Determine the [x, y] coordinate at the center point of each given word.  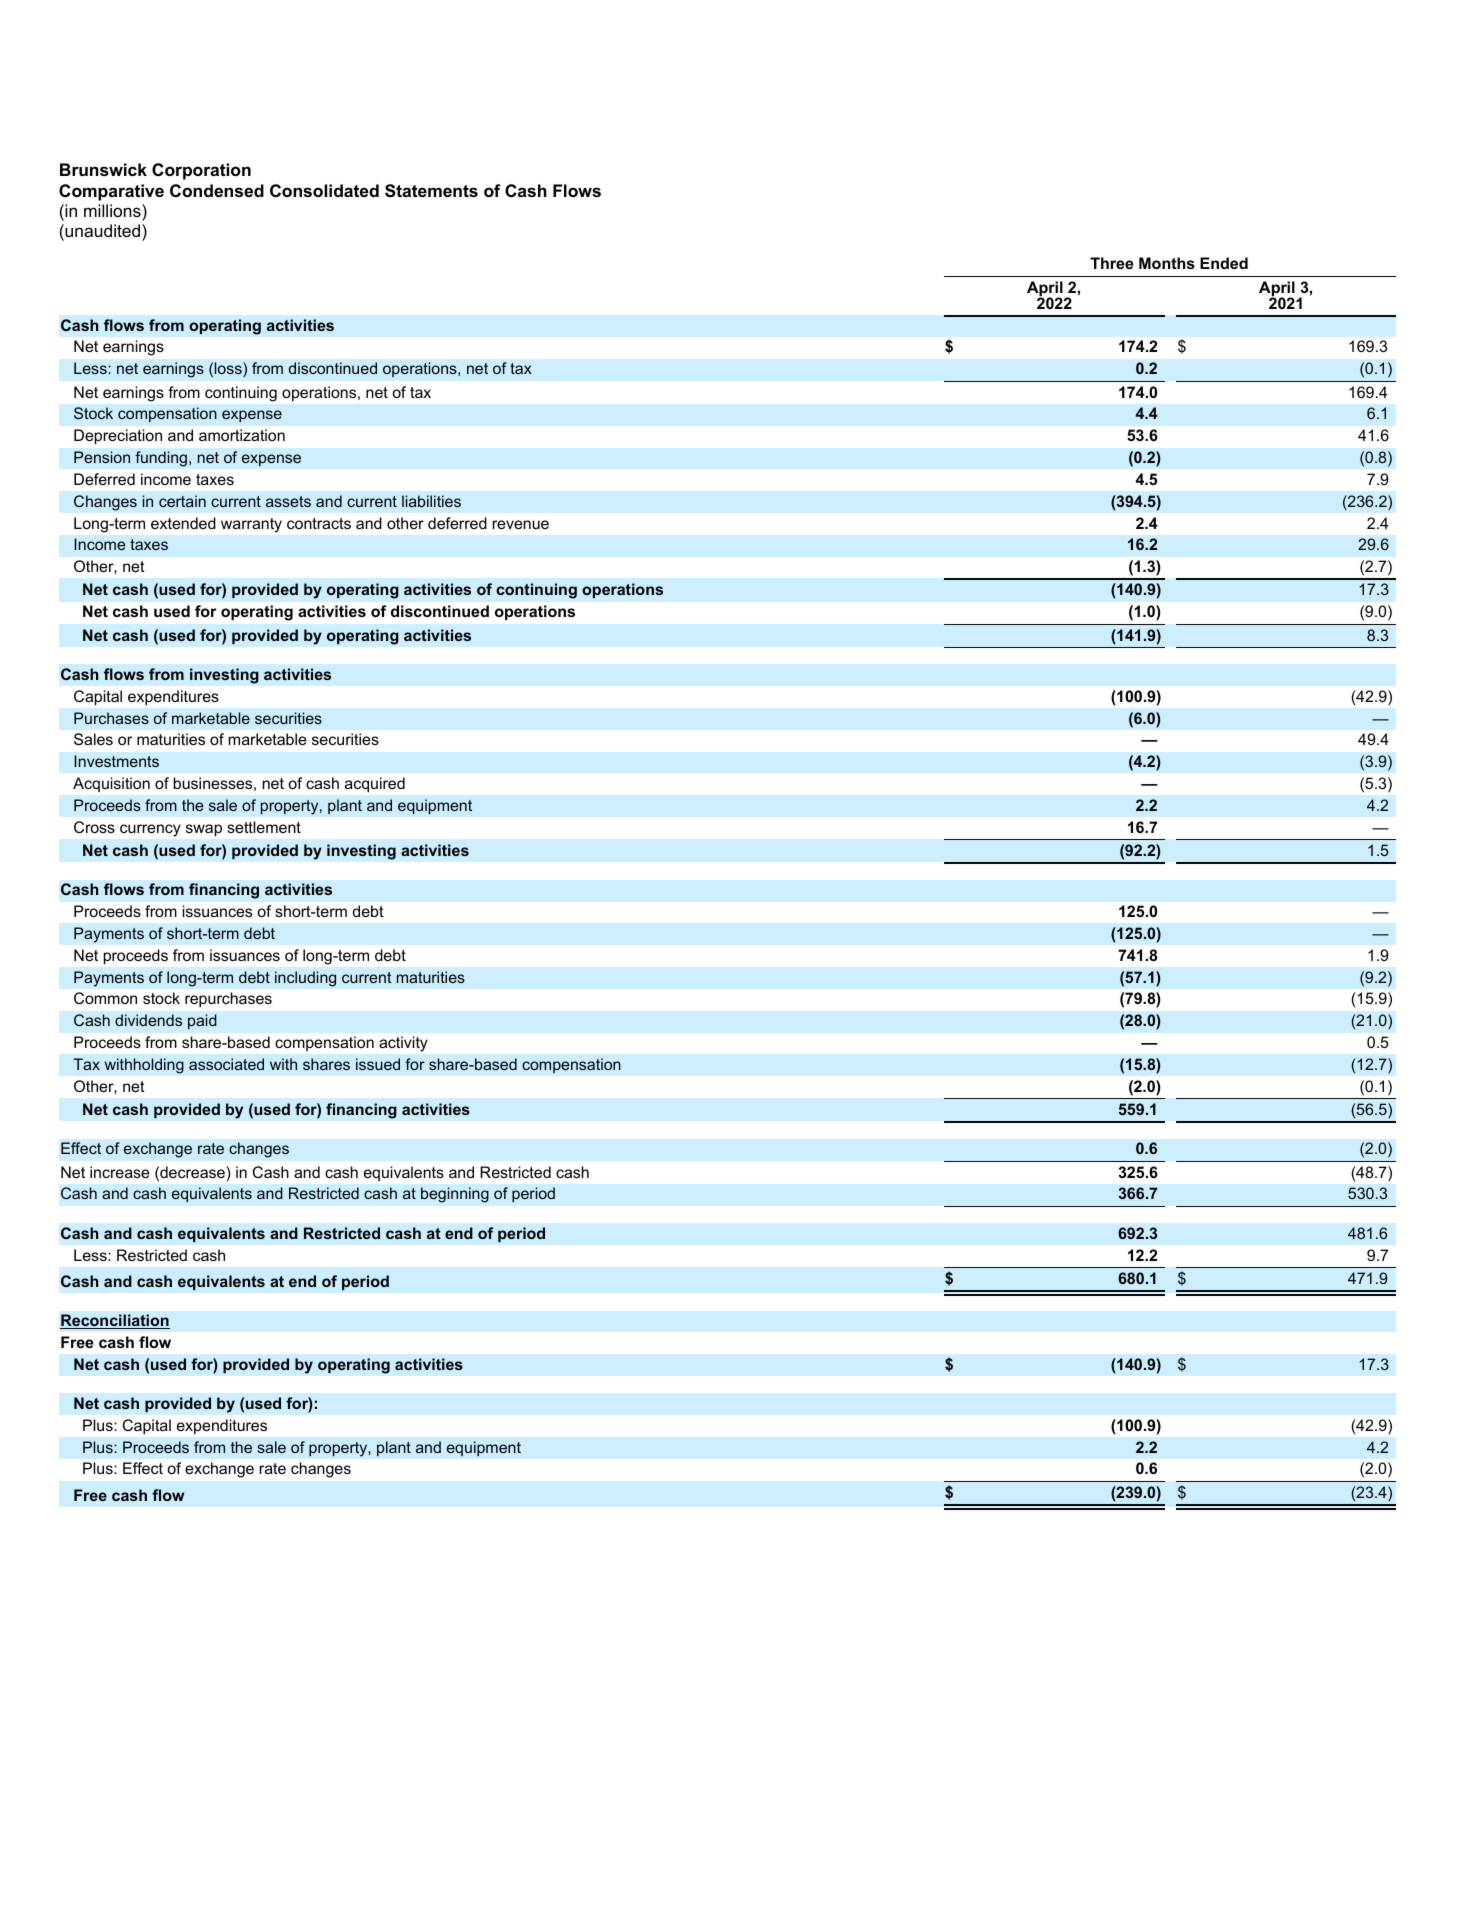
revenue [520, 524]
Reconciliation [115, 1321]
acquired [375, 784]
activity [403, 1044]
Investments [116, 761]
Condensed [217, 190]
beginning [455, 1195]
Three [1112, 263]
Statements [431, 191]
